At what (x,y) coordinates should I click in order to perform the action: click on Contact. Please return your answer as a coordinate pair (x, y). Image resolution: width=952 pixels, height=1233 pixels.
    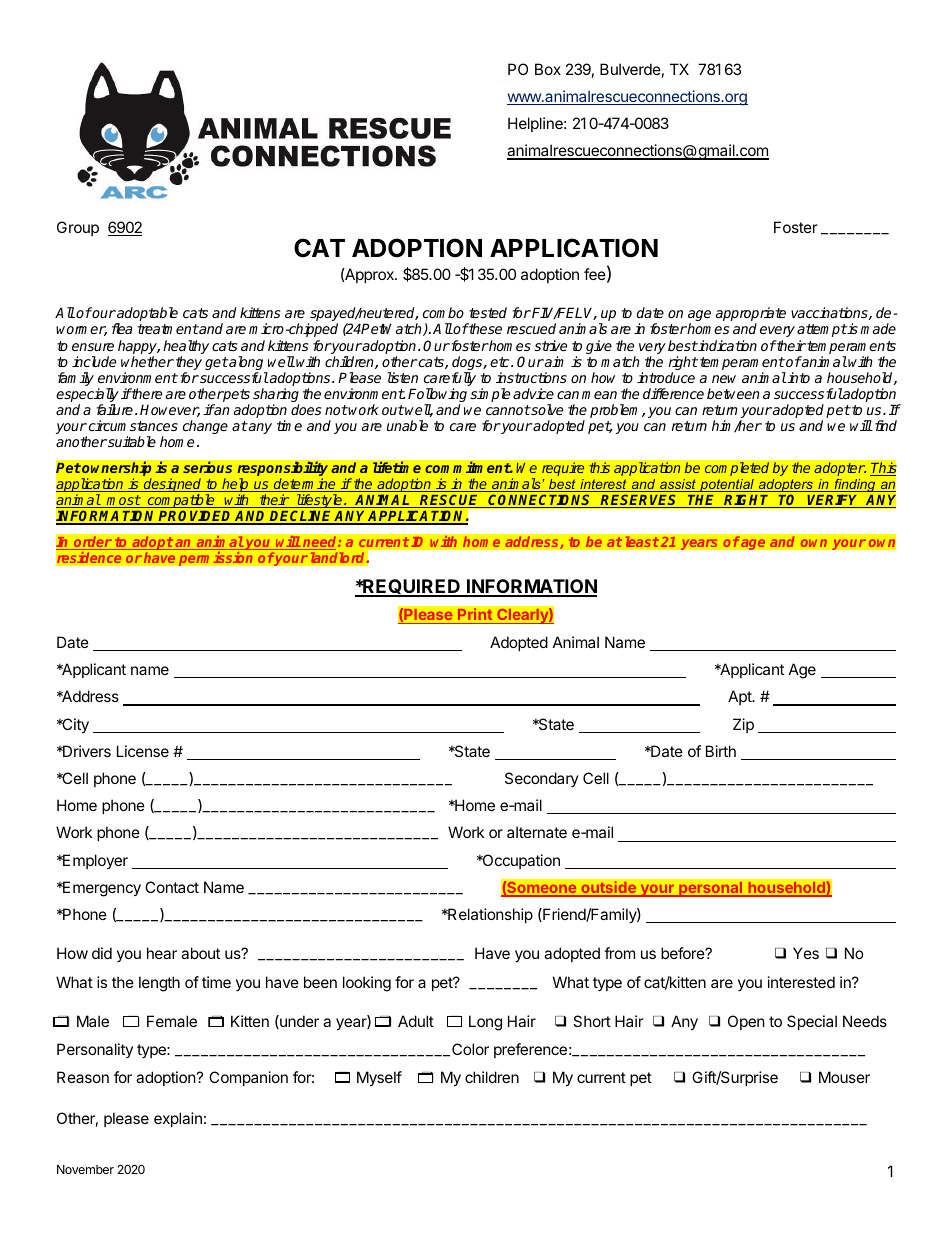
    Looking at the image, I should click on (172, 887).
